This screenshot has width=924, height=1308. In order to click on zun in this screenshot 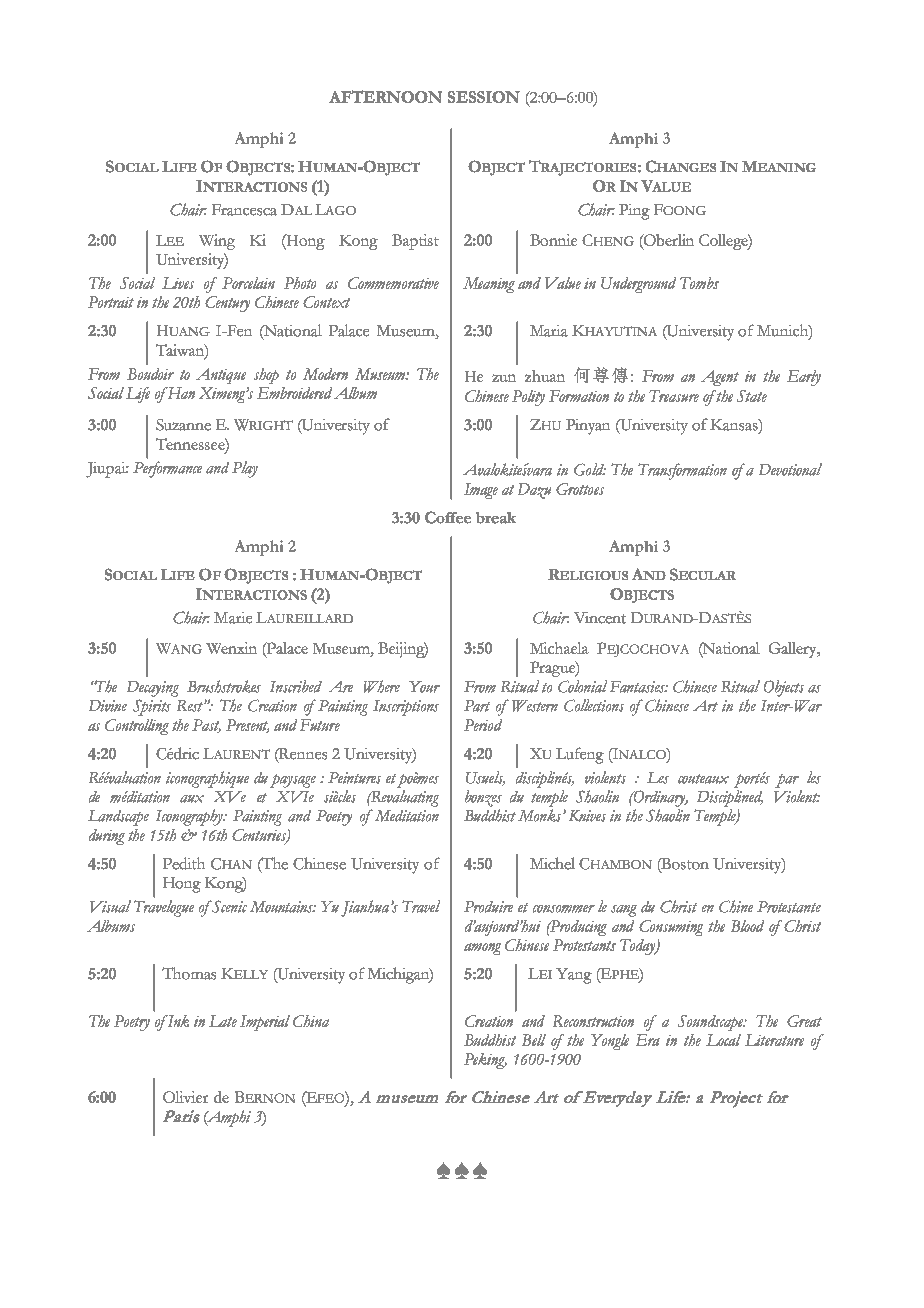, I will do `click(504, 378)`.
